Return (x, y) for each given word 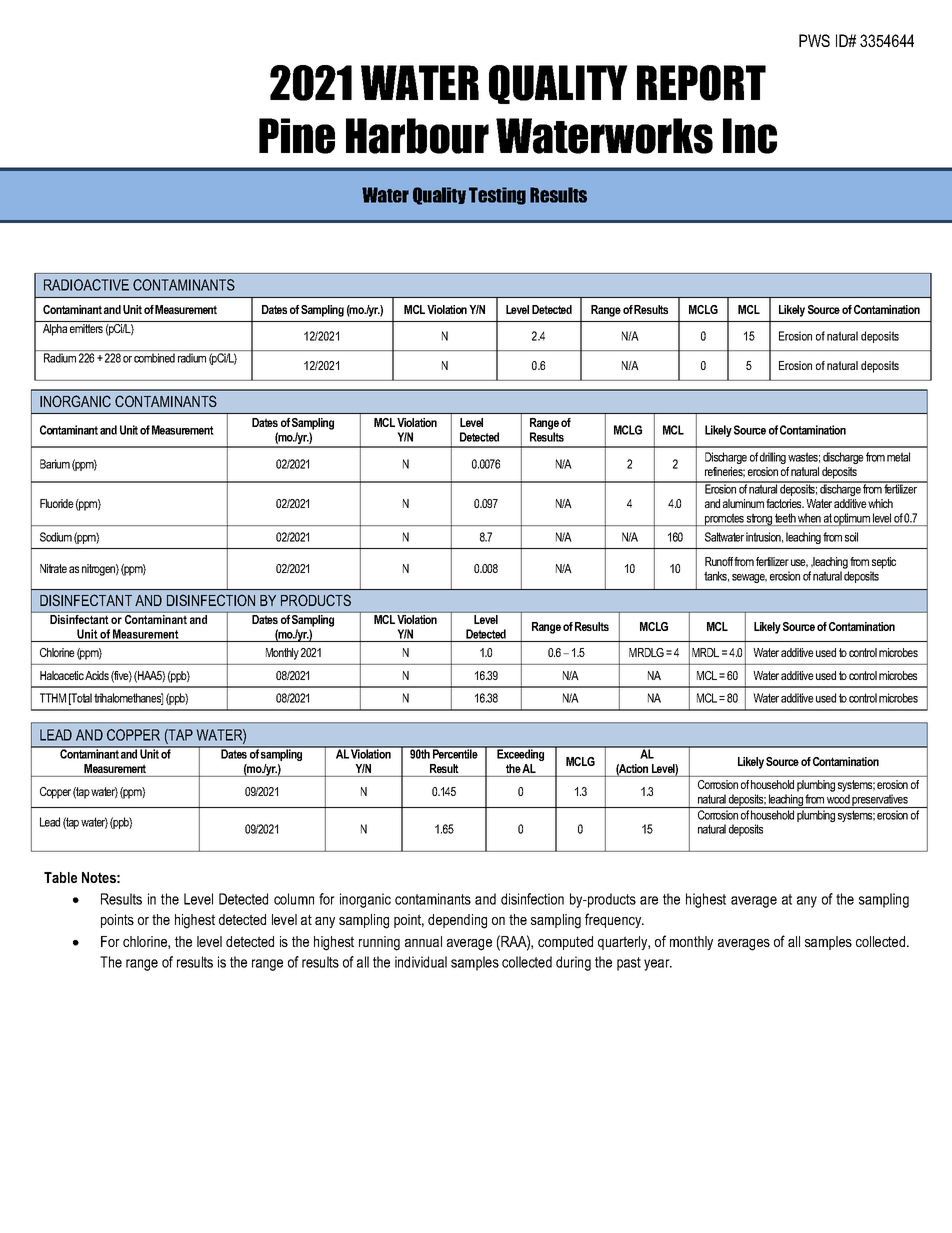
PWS (814, 40)
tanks (716, 576)
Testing (497, 196)
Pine (297, 136)
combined (154, 358)
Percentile (455, 753)
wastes (804, 457)
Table (60, 877)
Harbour (417, 136)
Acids (97, 675)
